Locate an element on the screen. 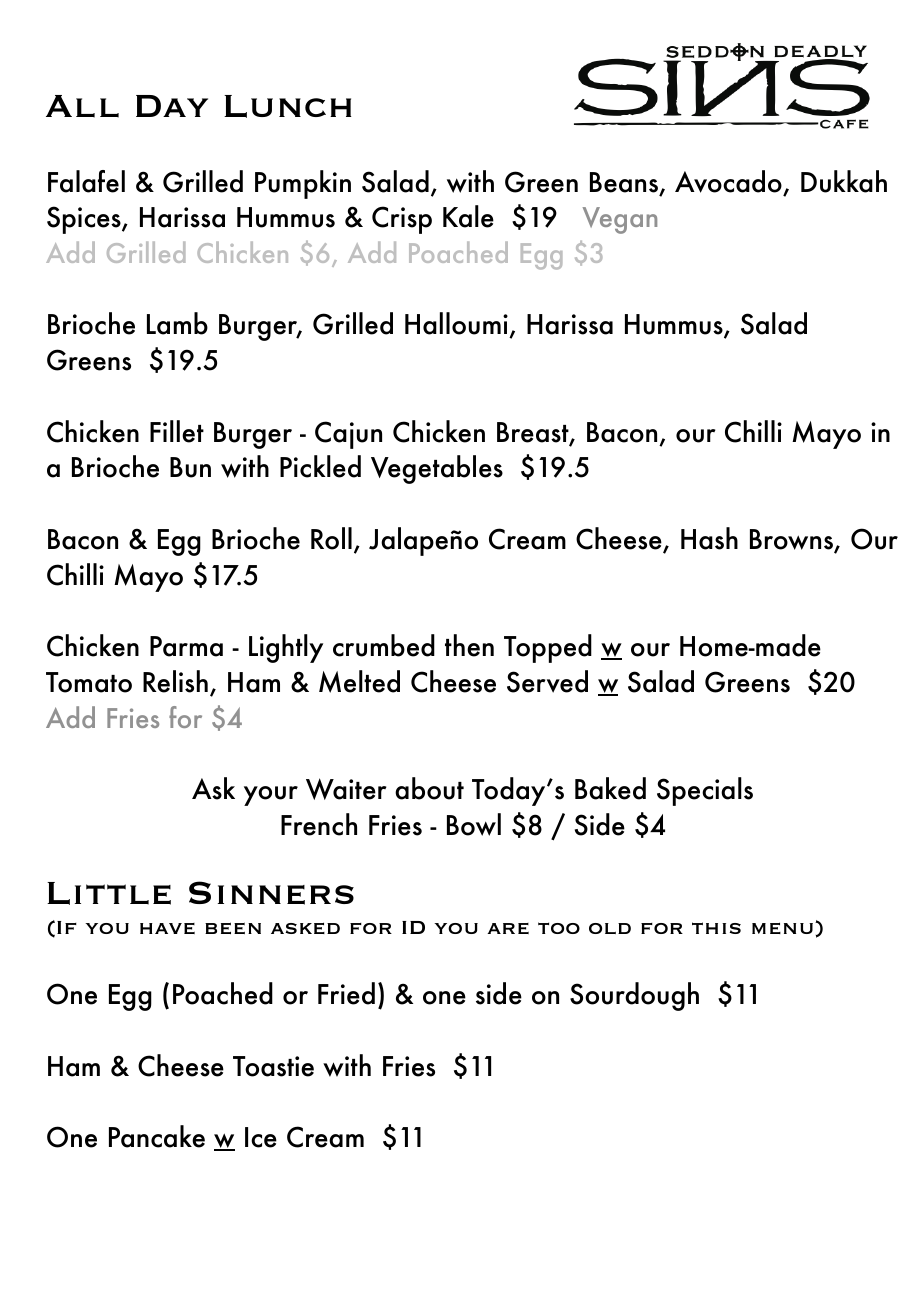  Vegetables is located at coordinates (437, 469).
